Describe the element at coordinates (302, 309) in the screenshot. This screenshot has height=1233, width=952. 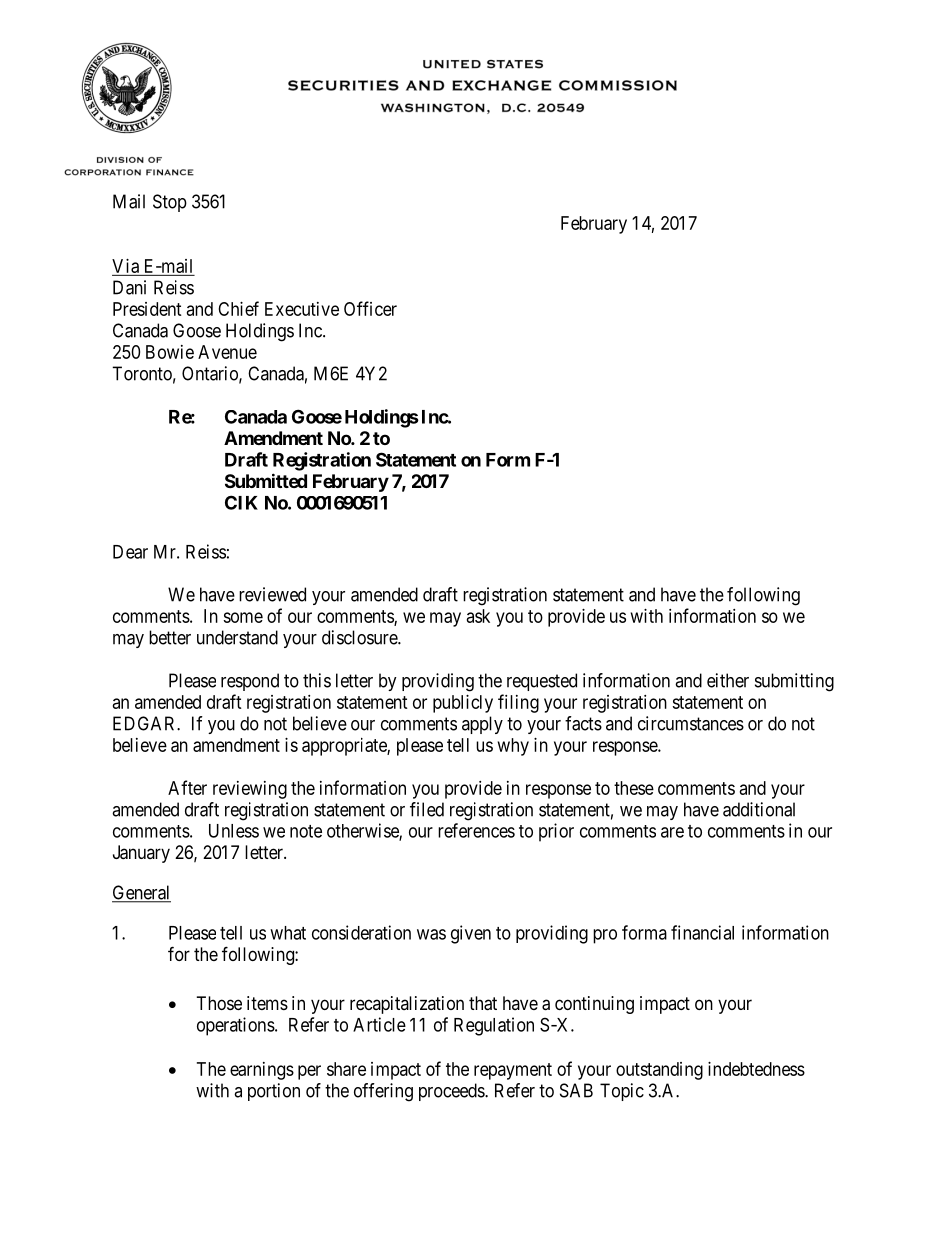
I see `Executive` at that location.
